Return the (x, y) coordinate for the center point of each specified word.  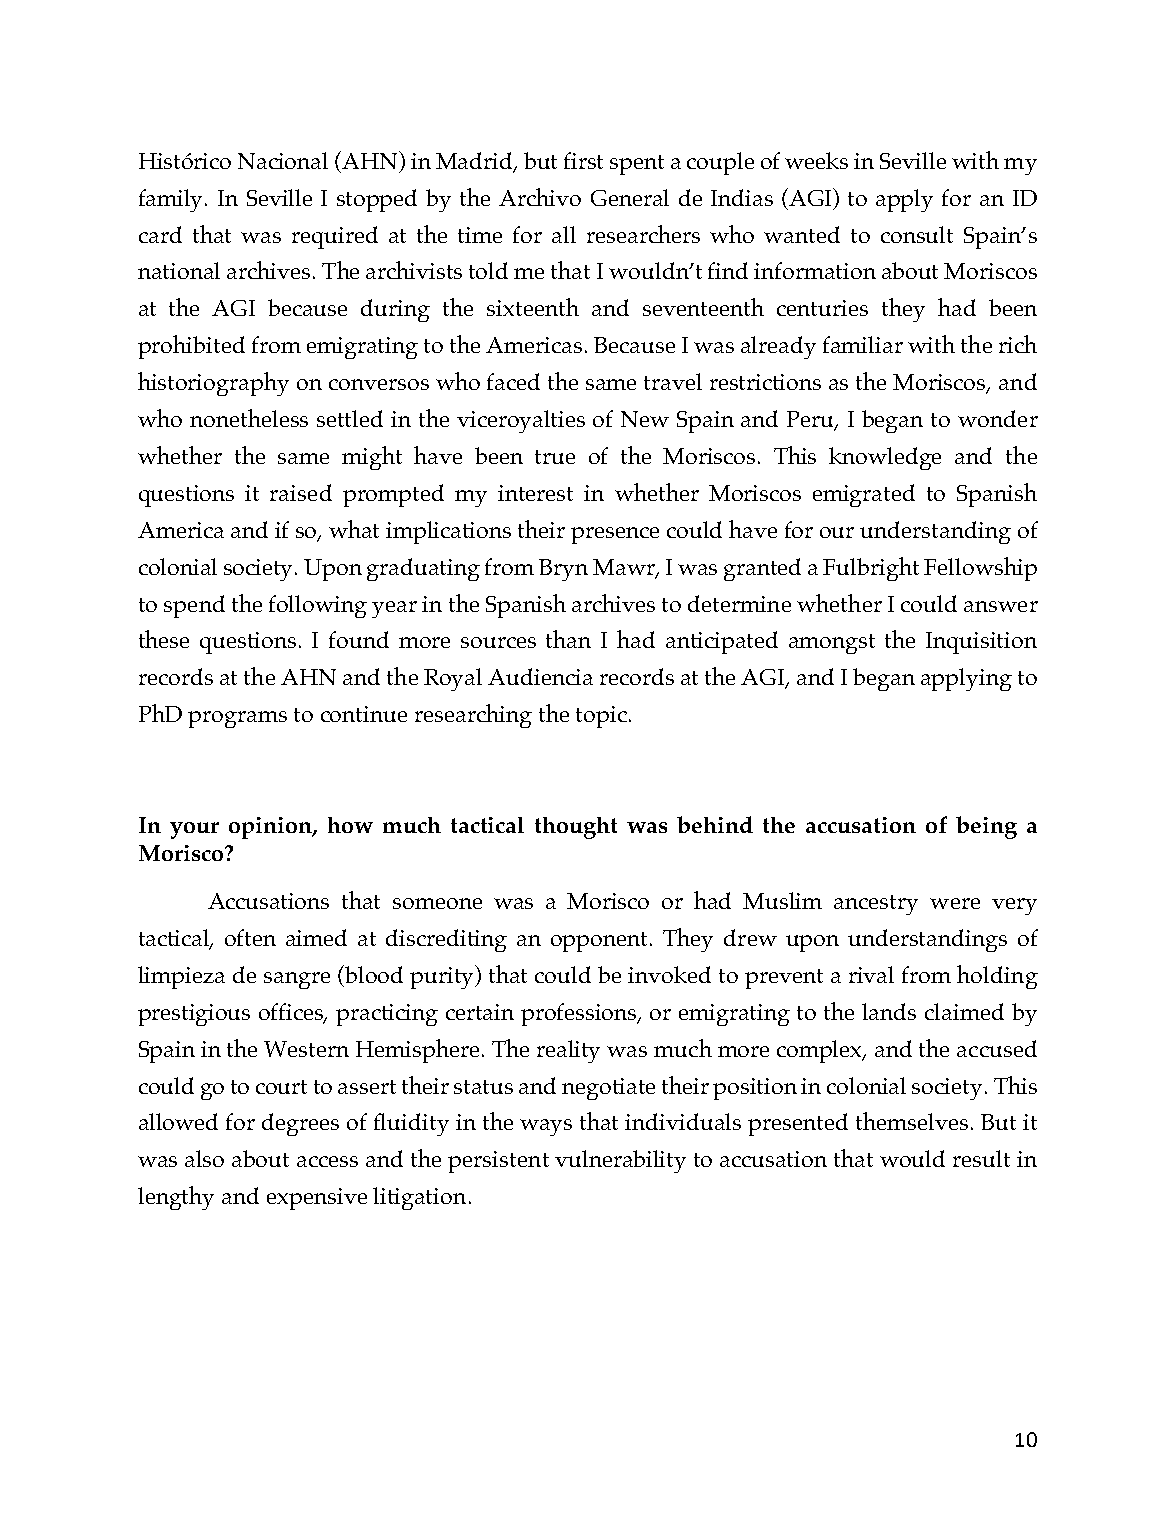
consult (917, 234)
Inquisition (981, 643)
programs (237, 719)
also (204, 1158)
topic (601, 717)
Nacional (283, 160)
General (630, 197)
